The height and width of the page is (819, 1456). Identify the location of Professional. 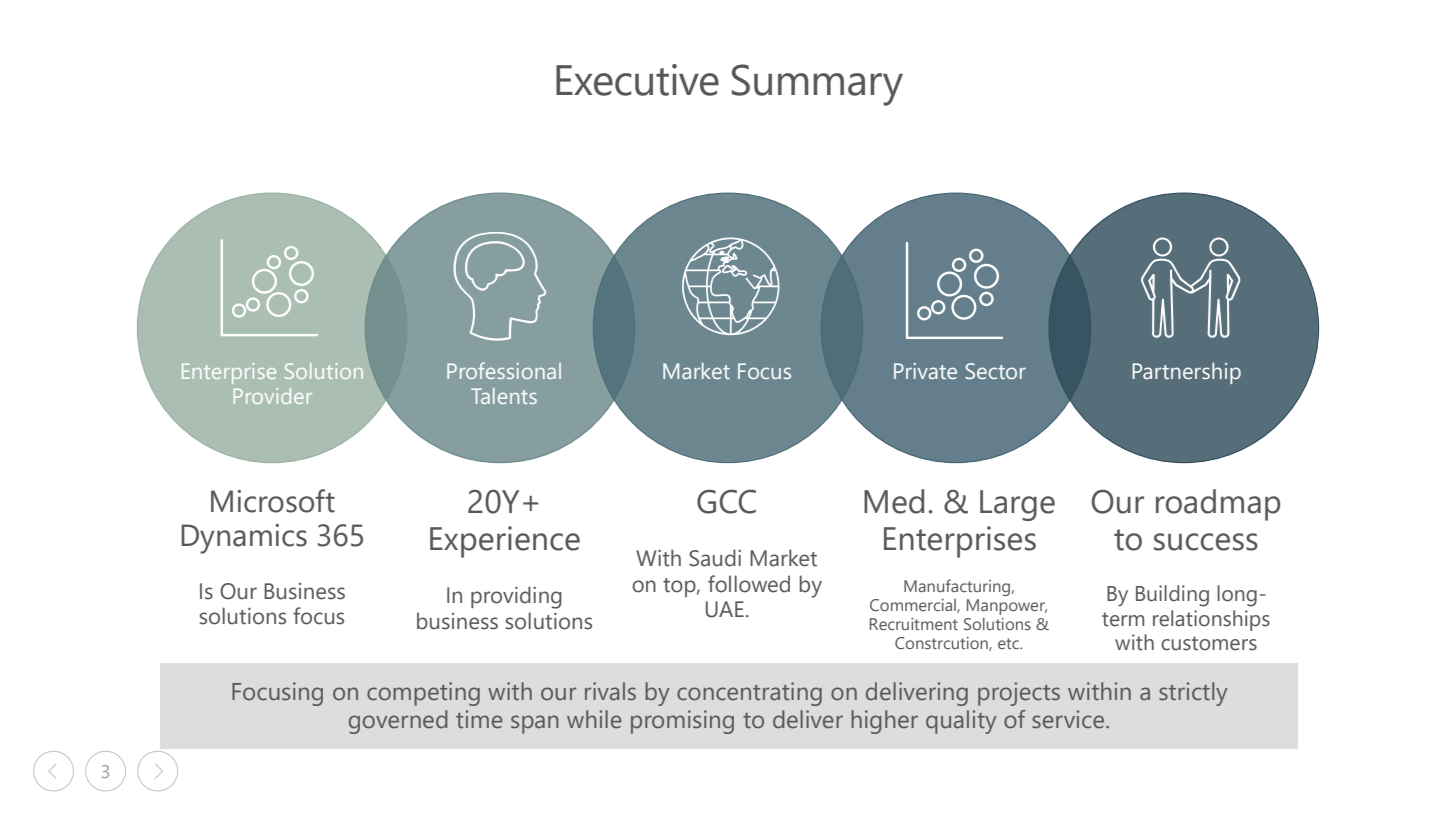
(504, 370).
